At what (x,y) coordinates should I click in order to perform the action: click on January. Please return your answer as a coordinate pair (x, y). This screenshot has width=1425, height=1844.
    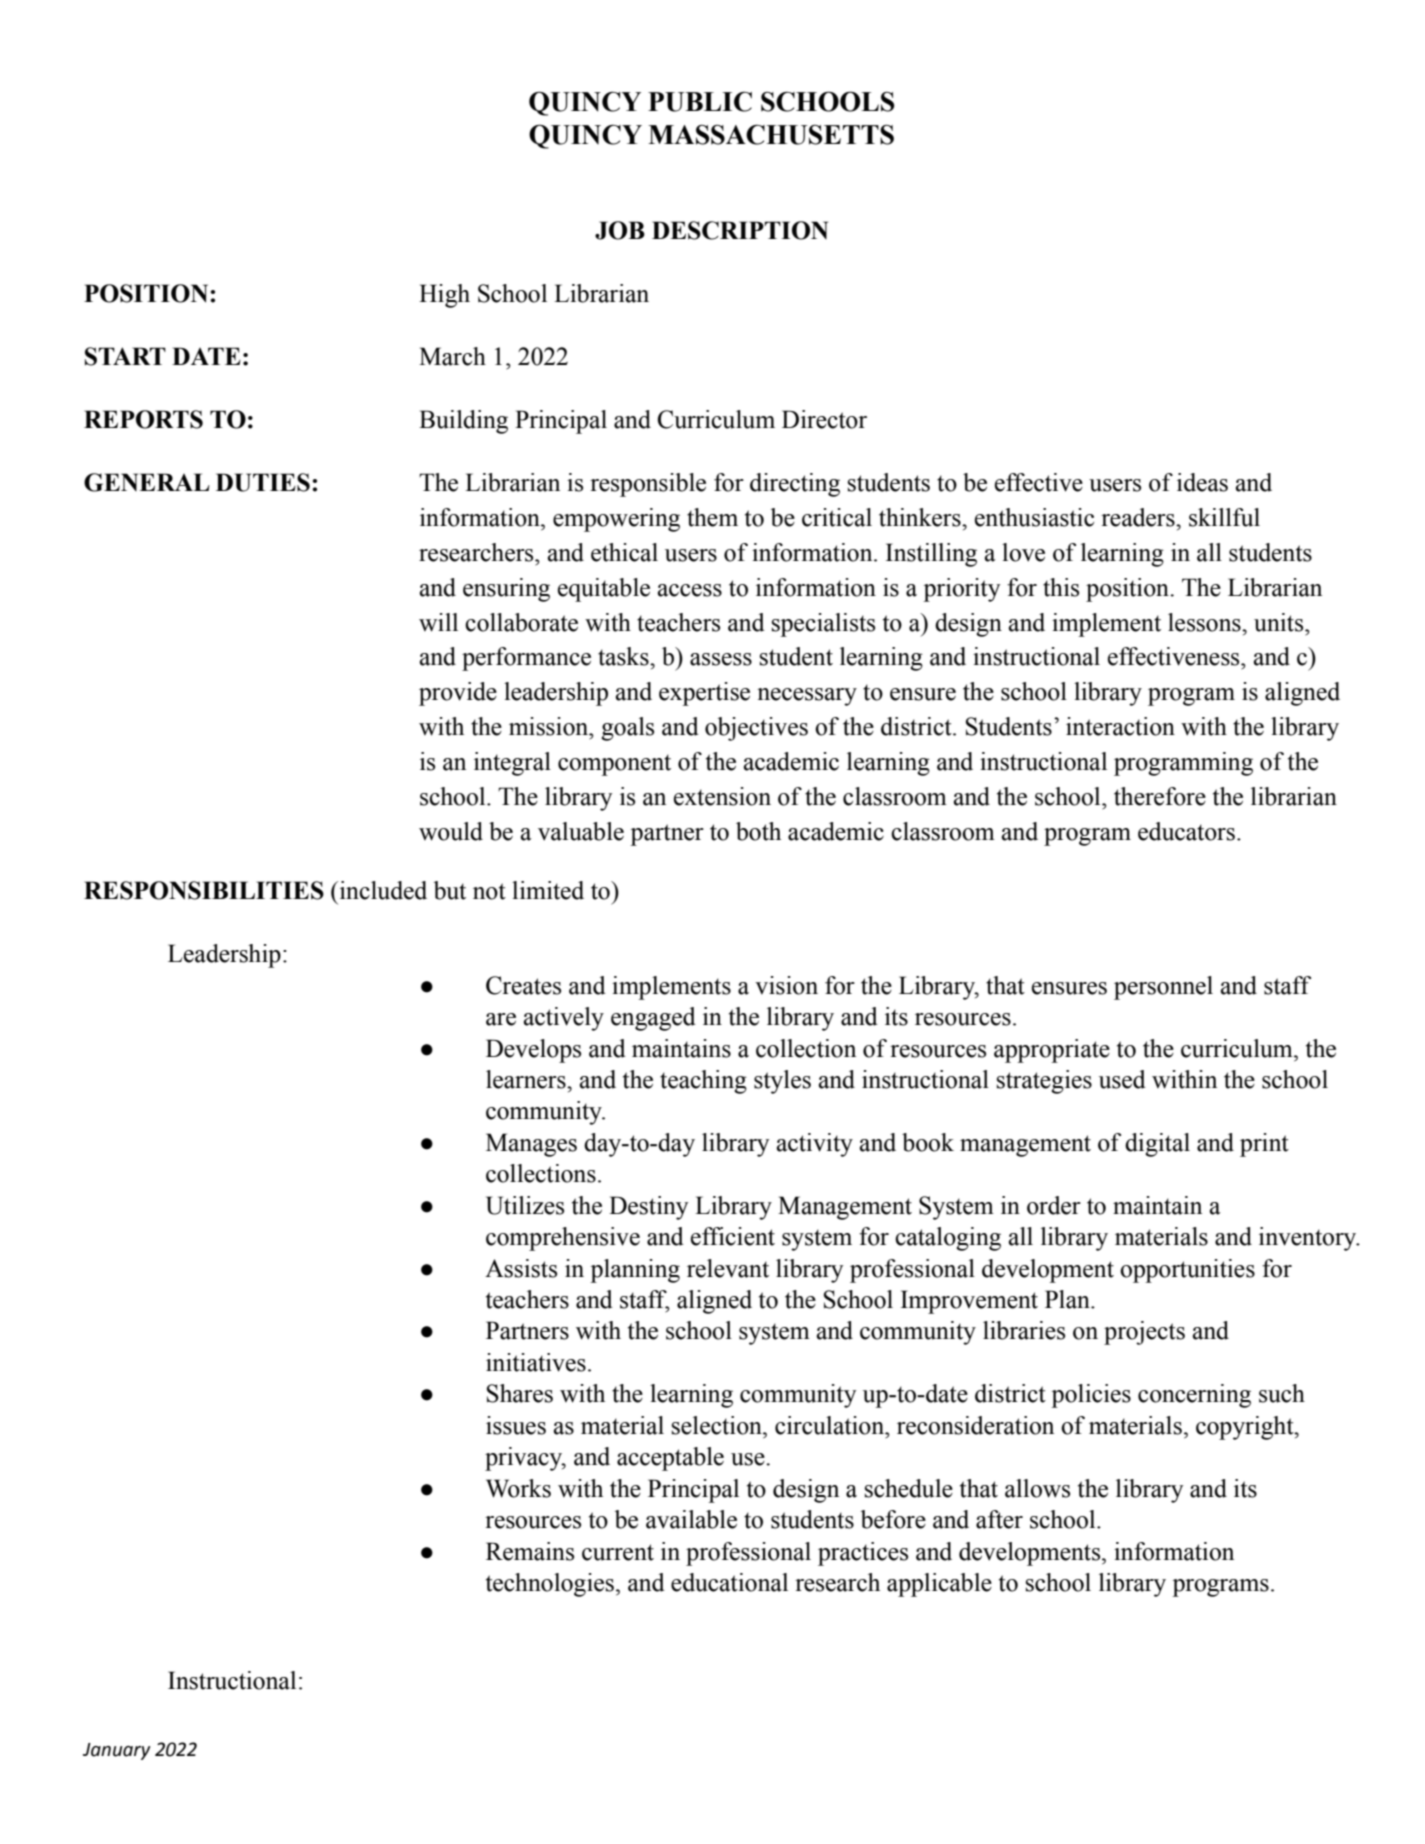
    Looking at the image, I should click on (117, 1751).
